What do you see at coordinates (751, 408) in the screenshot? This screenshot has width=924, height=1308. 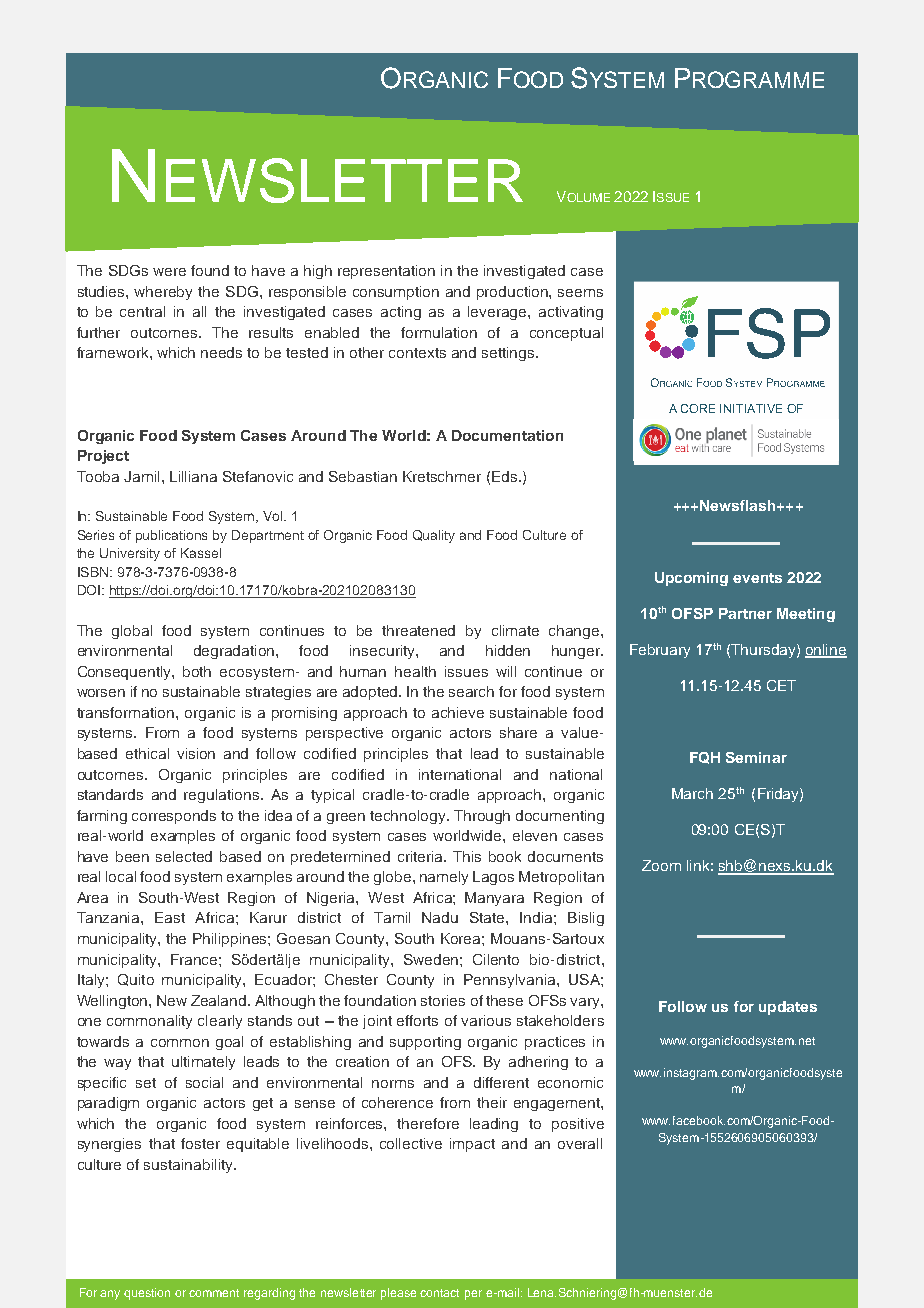 I see `INITIATIVE` at bounding box center [751, 408].
